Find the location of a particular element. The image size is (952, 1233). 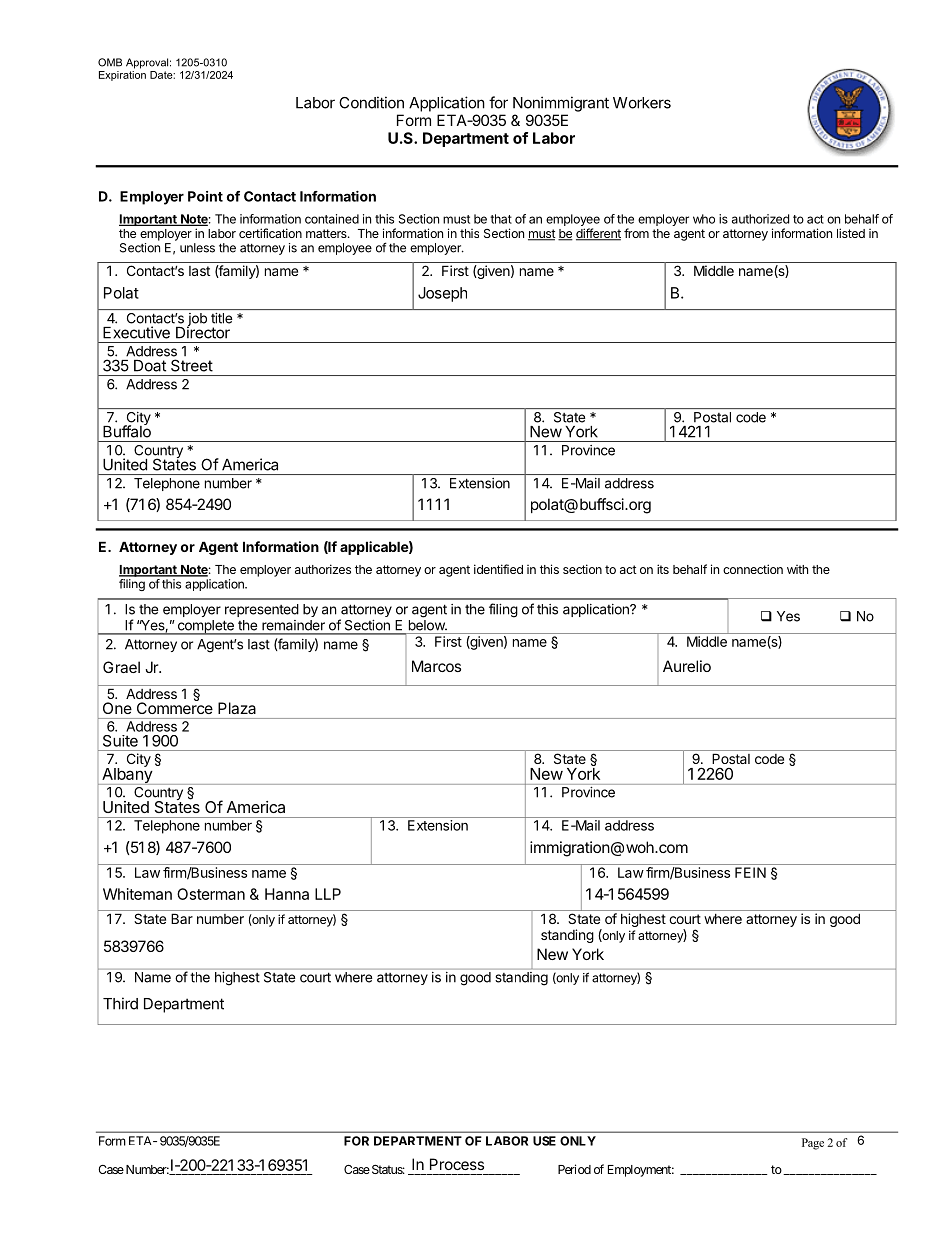

Joseph is located at coordinates (442, 294).
